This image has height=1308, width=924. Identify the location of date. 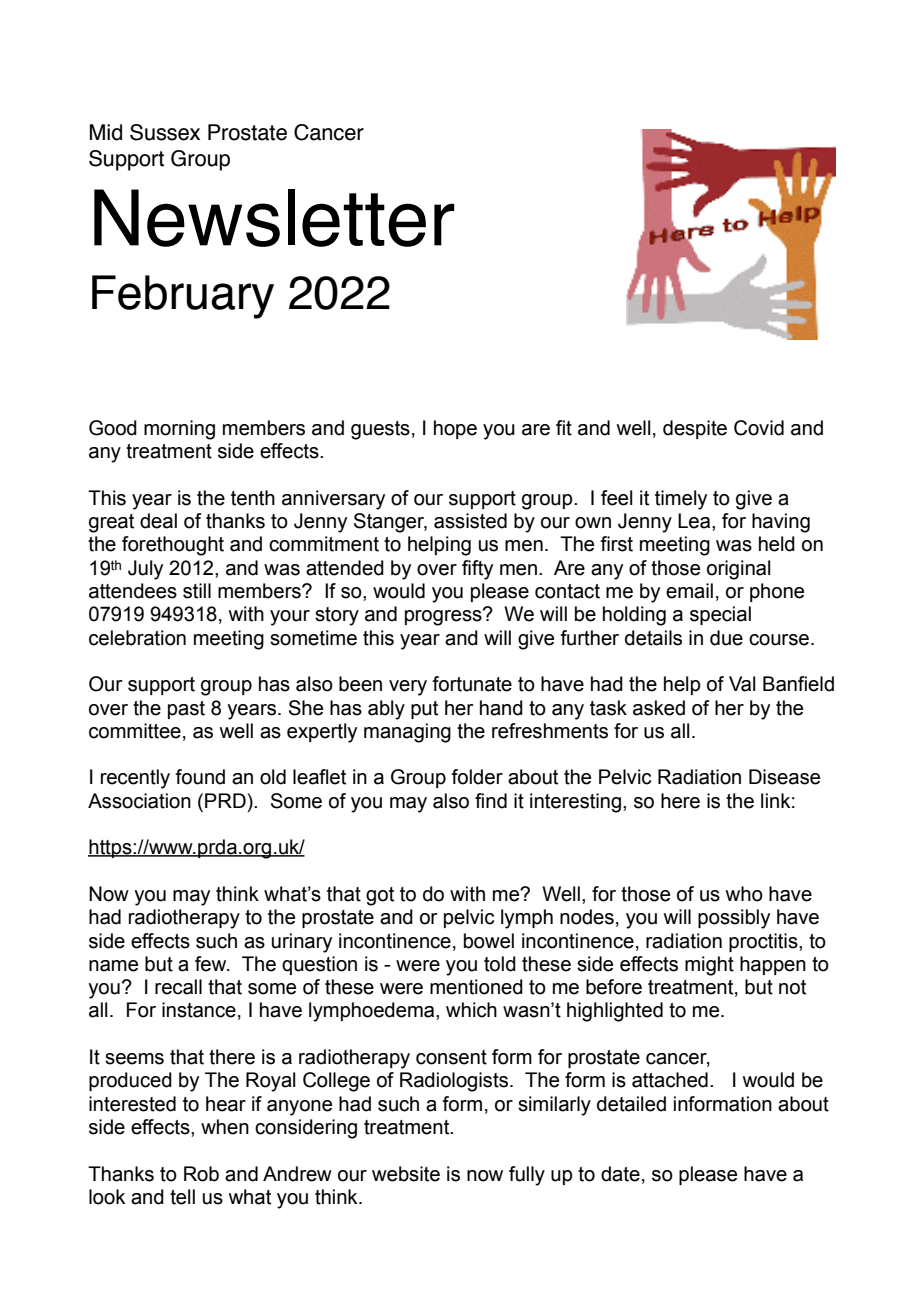
(620, 1174).
